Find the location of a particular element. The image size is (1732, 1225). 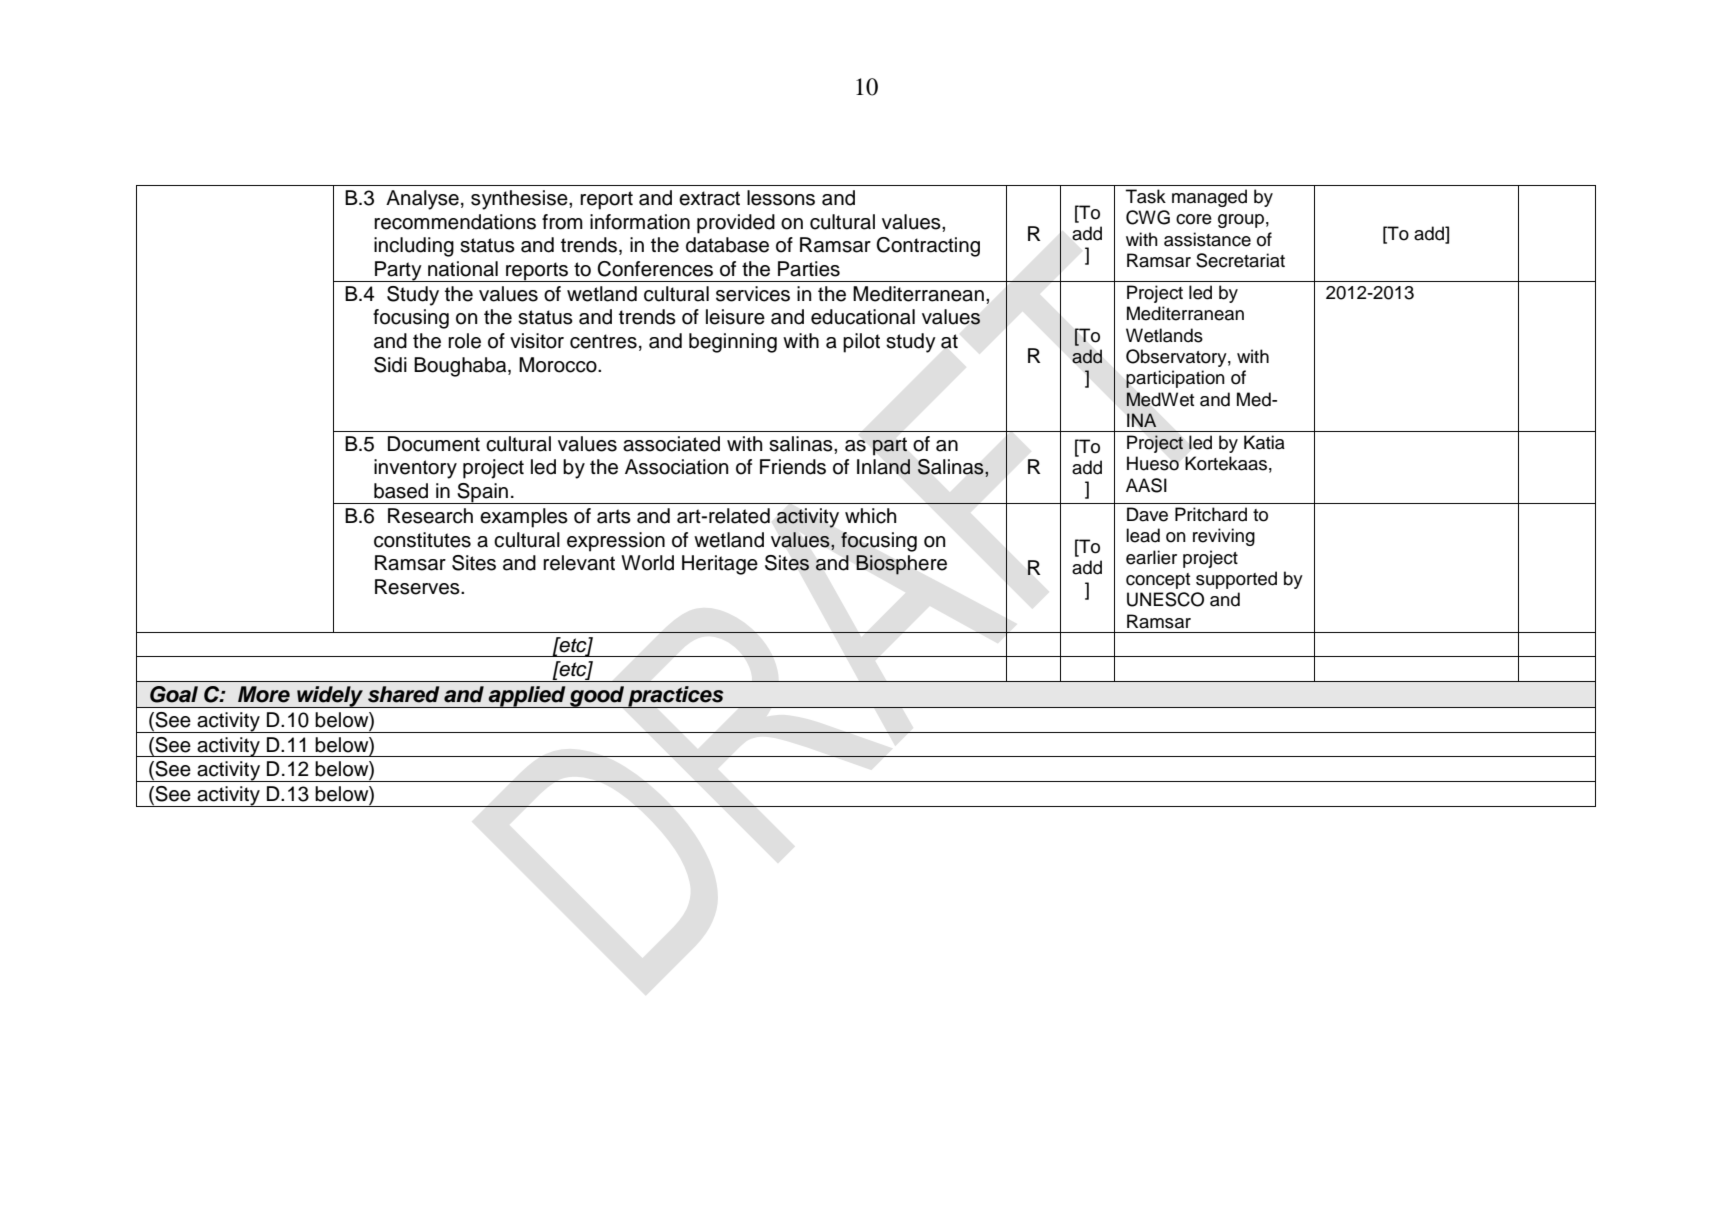

practices is located at coordinates (676, 697).
